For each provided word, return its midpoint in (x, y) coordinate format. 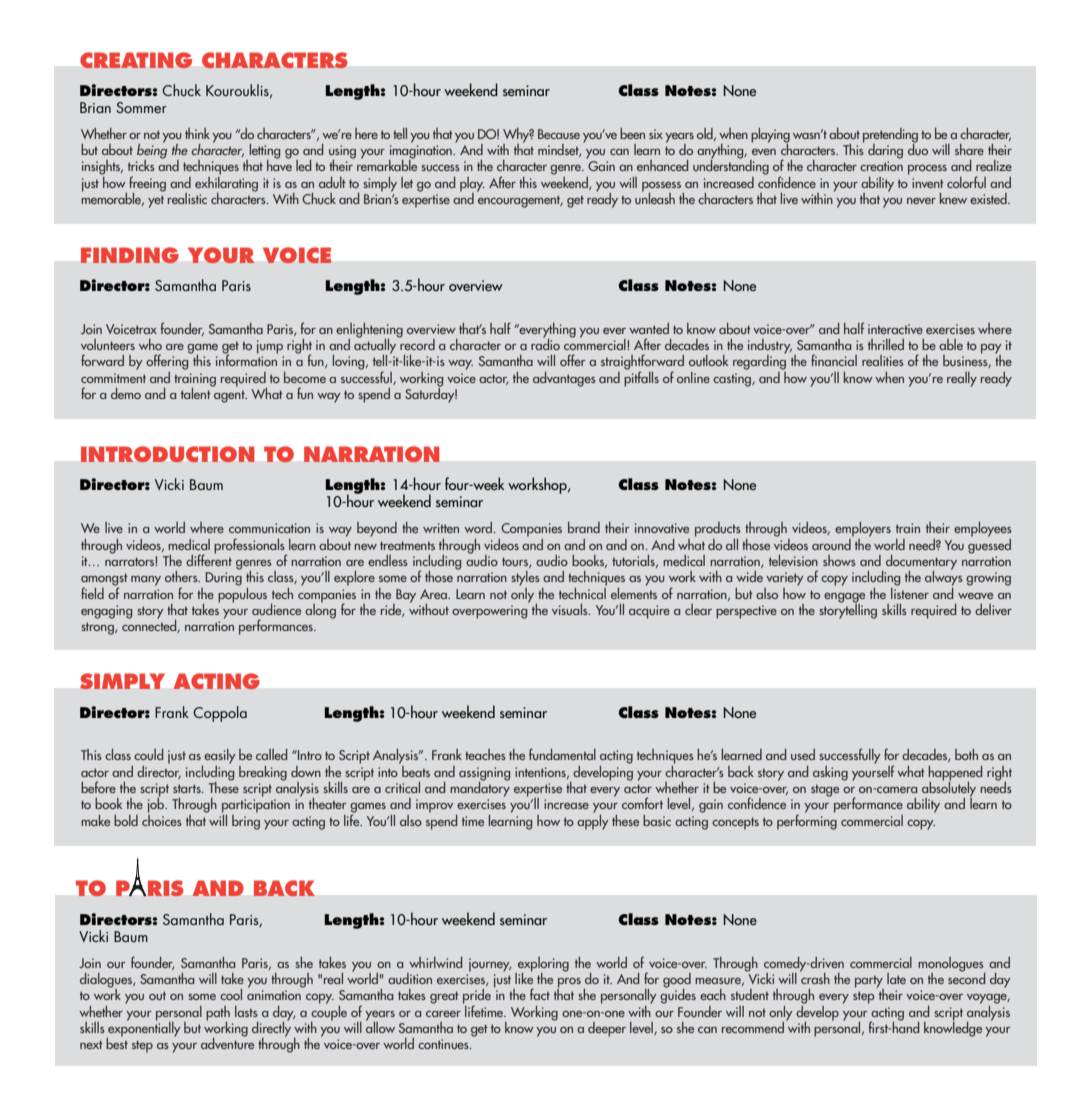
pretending (890, 136)
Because (559, 134)
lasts (246, 1011)
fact (540, 994)
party (869, 982)
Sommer (141, 107)
